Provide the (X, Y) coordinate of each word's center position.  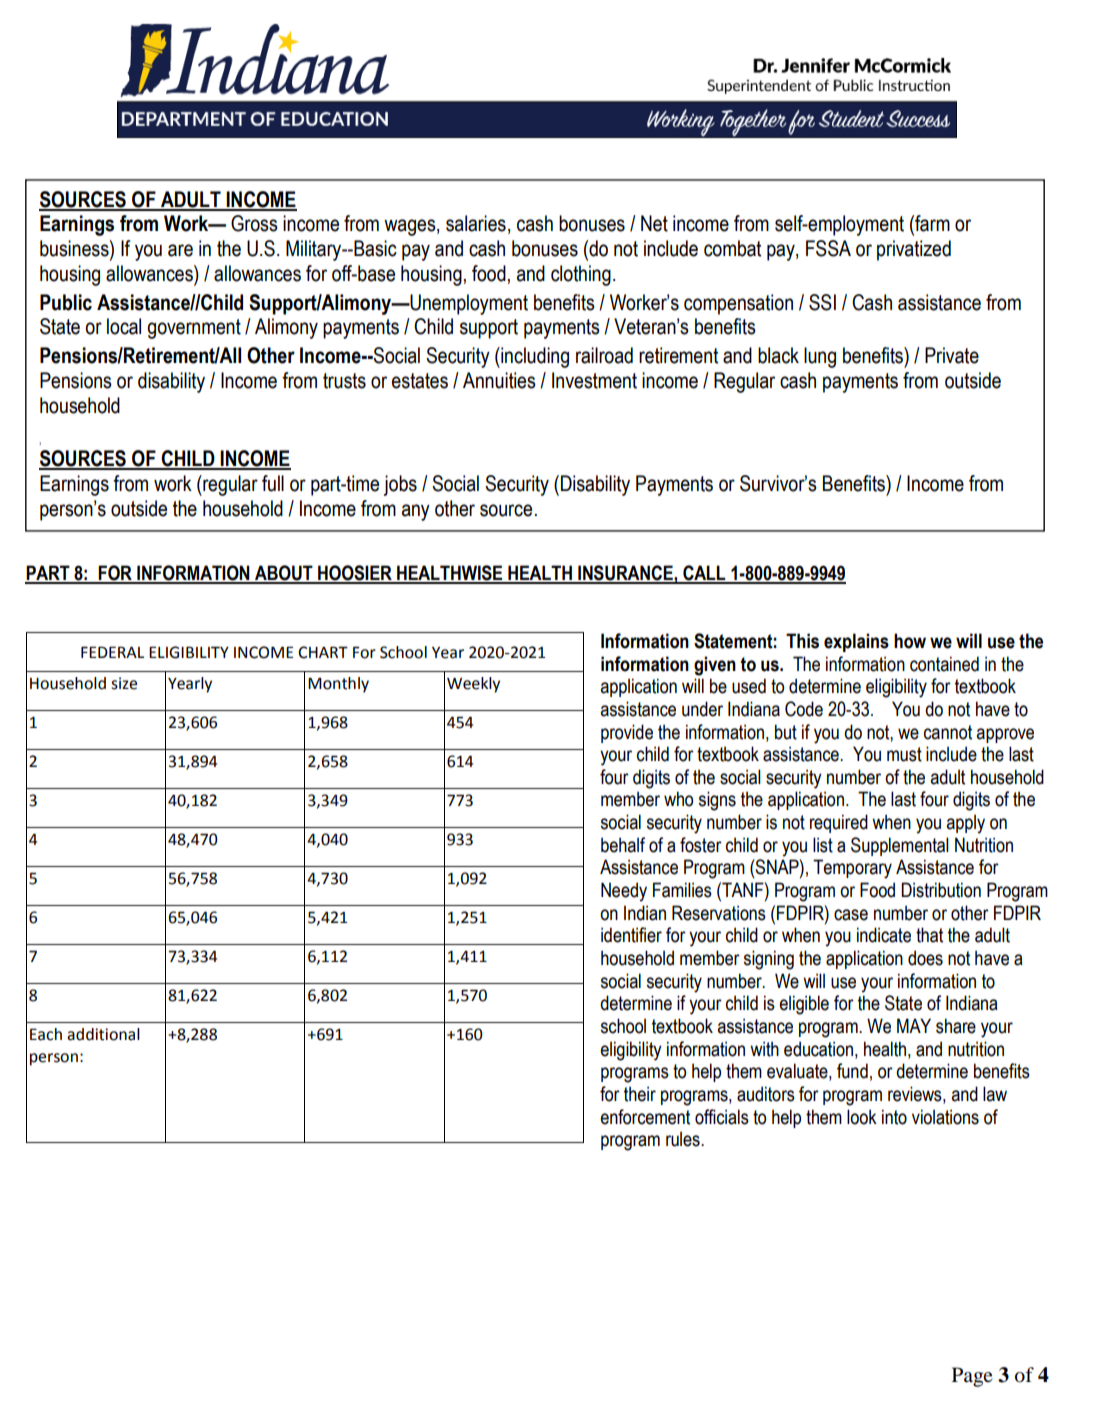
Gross (254, 223)
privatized (914, 250)
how (910, 641)
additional (103, 1034)
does (925, 958)
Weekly (473, 685)
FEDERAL (112, 652)
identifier (631, 935)
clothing (581, 275)
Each (46, 1034)
